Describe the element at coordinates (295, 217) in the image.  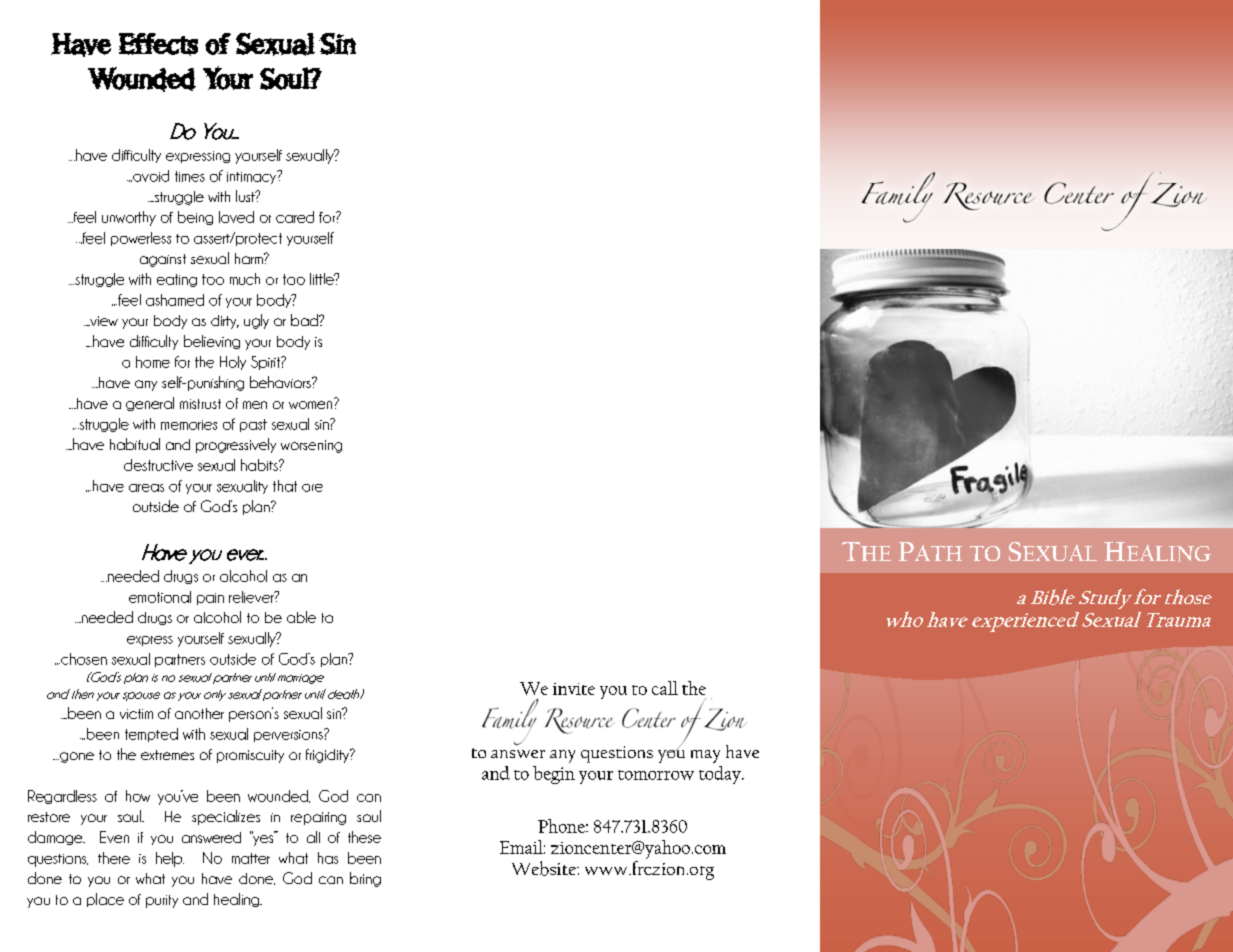
I see `cared` at that location.
